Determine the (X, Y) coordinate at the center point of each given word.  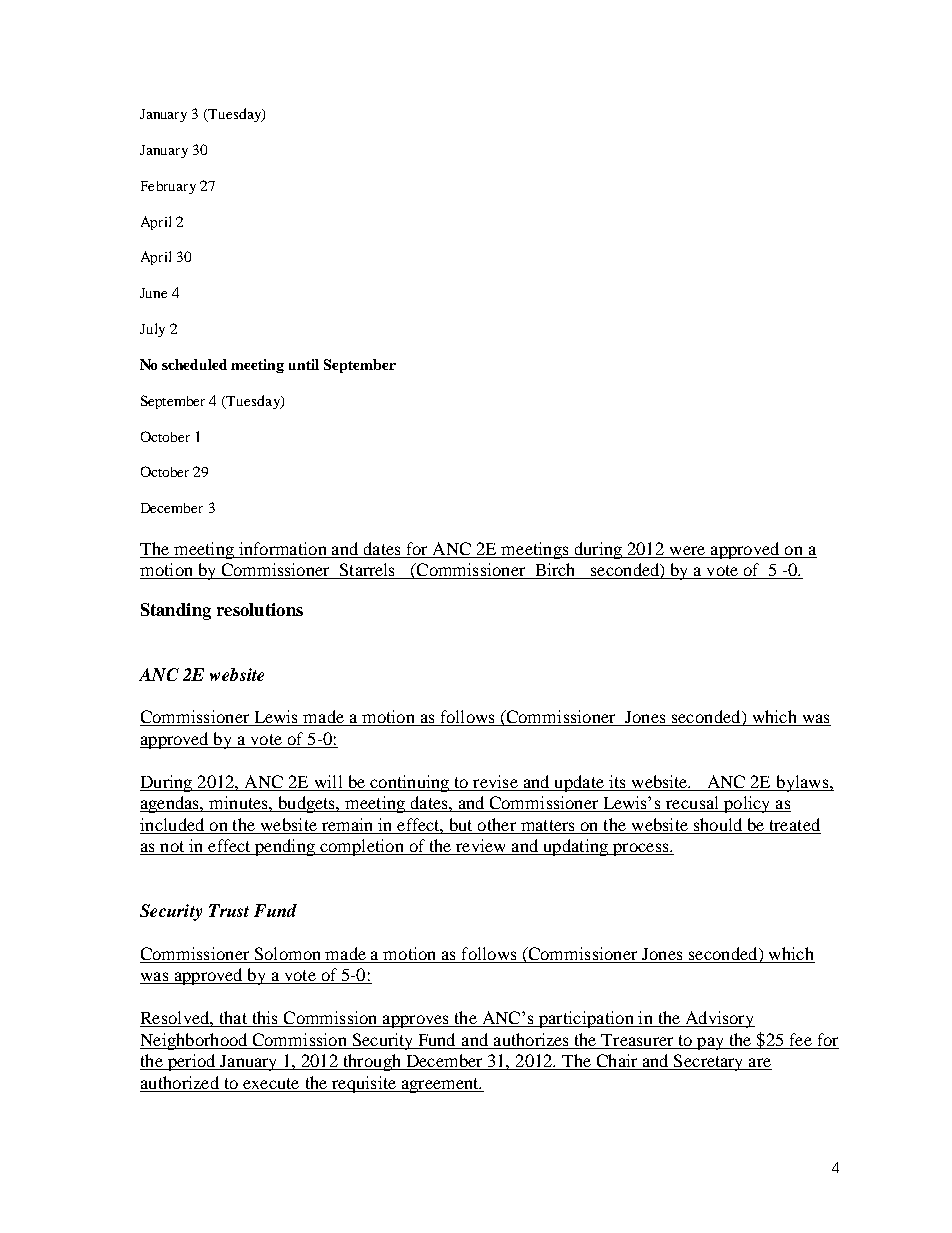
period (191, 1062)
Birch (555, 571)
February (168, 187)
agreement (440, 1085)
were (687, 552)
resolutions (260, 609)
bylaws (802, 783)
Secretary (709, 1062)
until (304, 364)
